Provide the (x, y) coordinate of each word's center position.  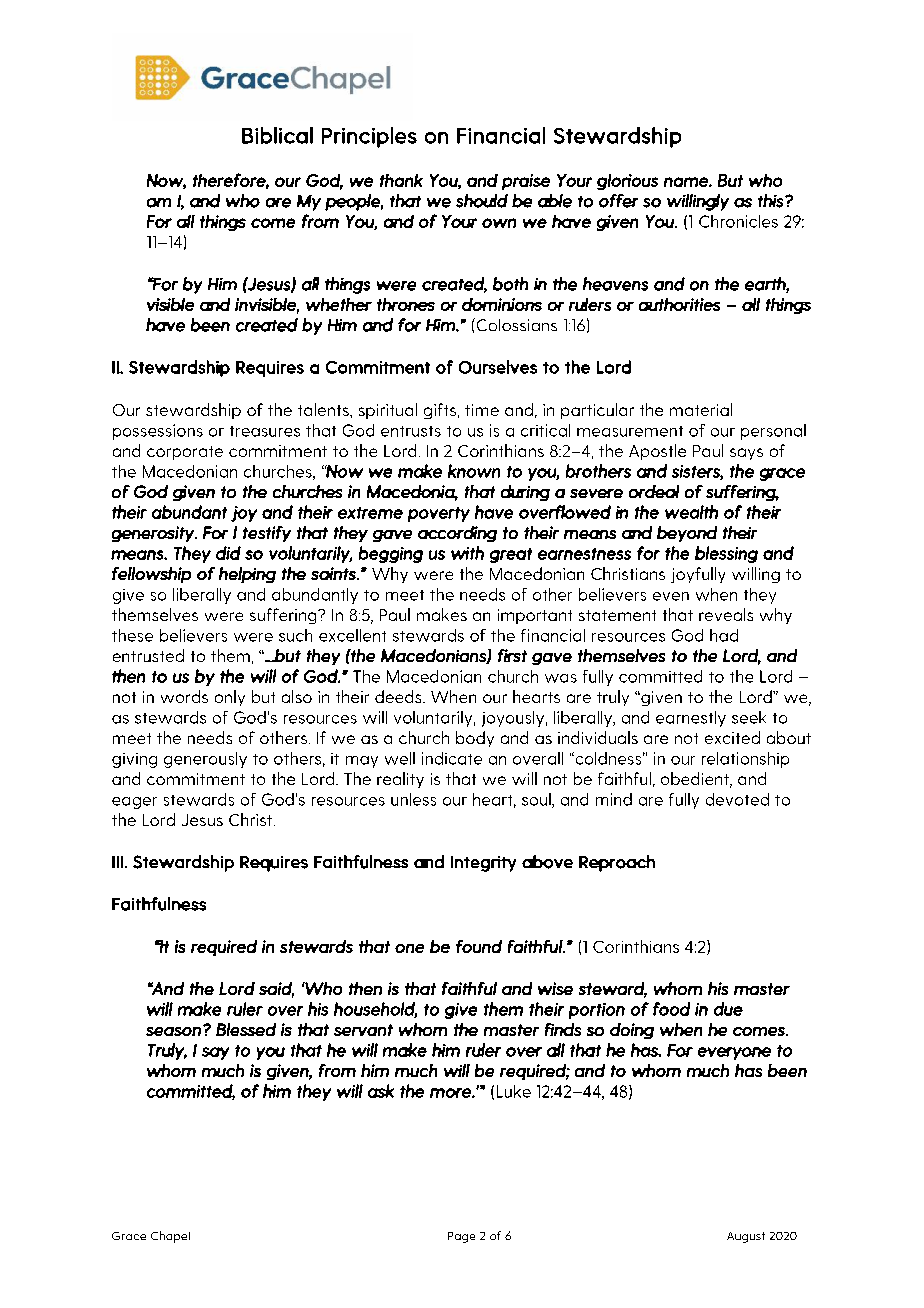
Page (461, 1237)
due (728, 1009)
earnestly (691, 719)
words (184, 696)
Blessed (246, 1029)
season (173, 1031)
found (479, 946)
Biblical (277, 135)
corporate (185, 453)
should (482, 201)
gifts (441, 411)
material (701, 409)
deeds (399, 696)
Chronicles (738, 221)
